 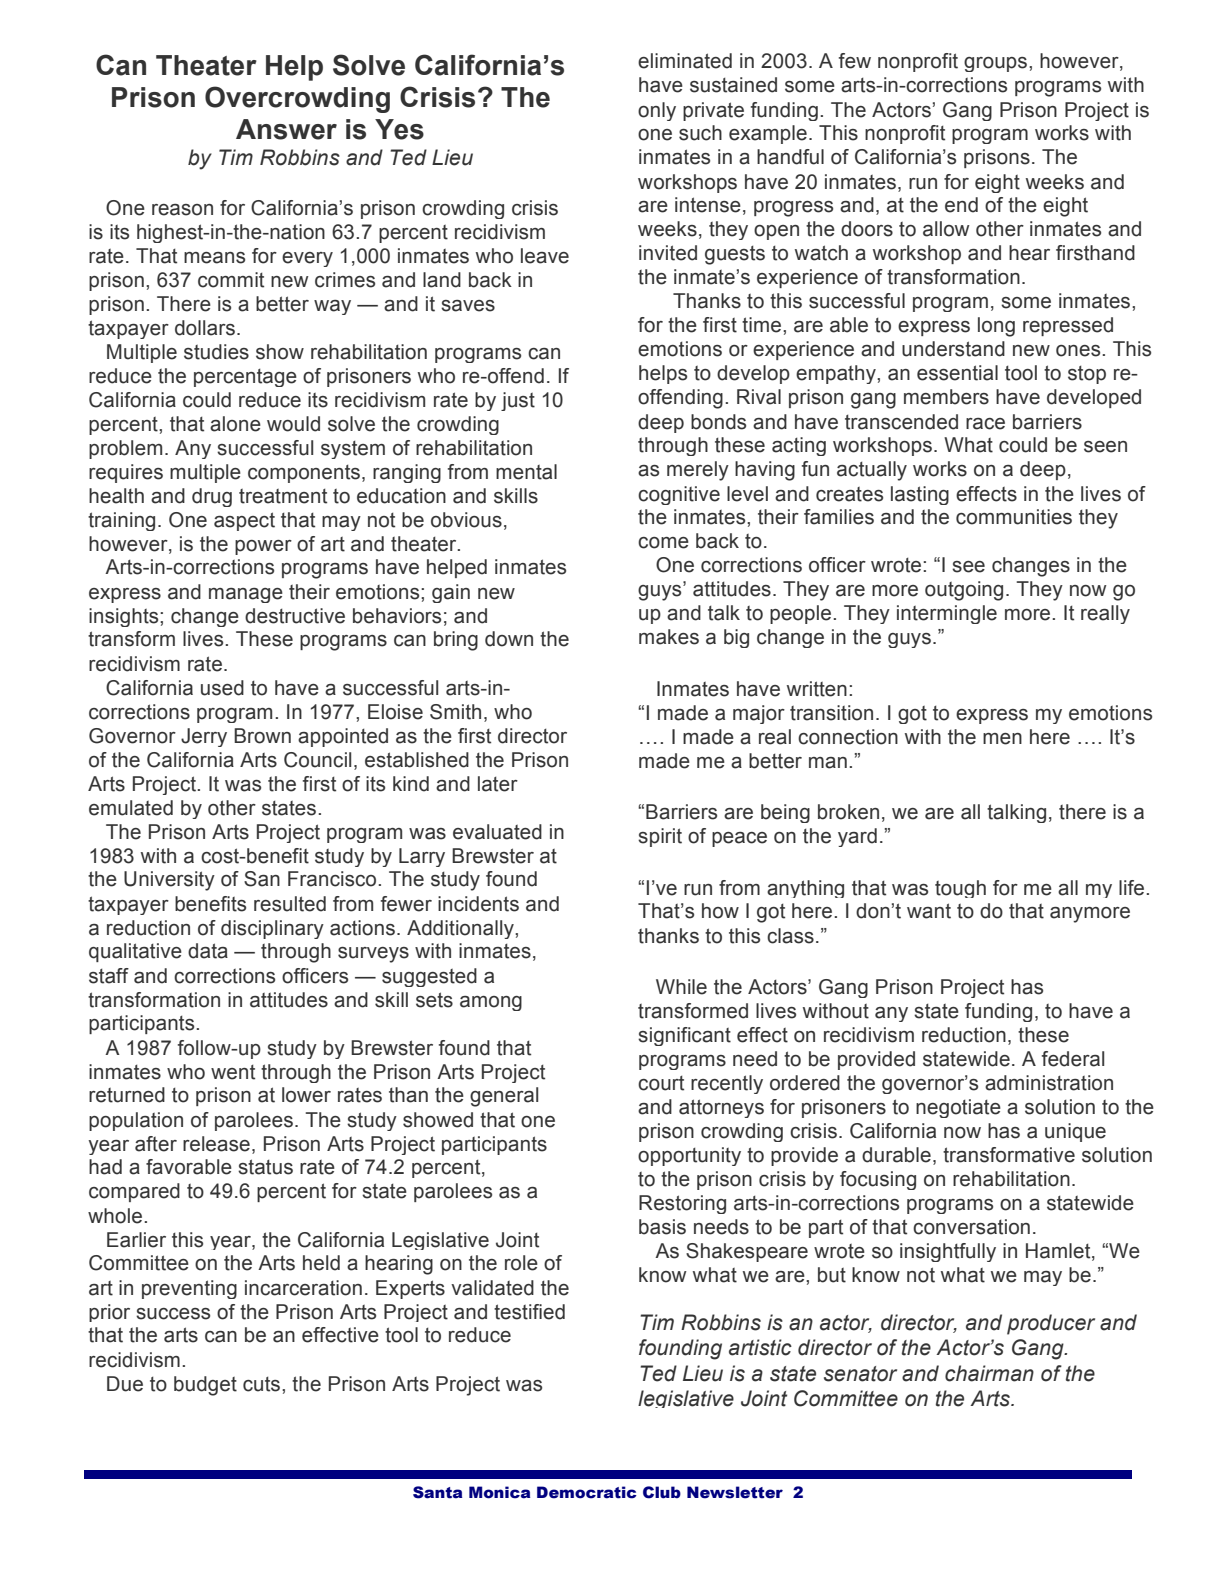 What do you see at coordinates (660, 837) in the screenshot?
I see `spirit` at bounding box center [660, 837].
